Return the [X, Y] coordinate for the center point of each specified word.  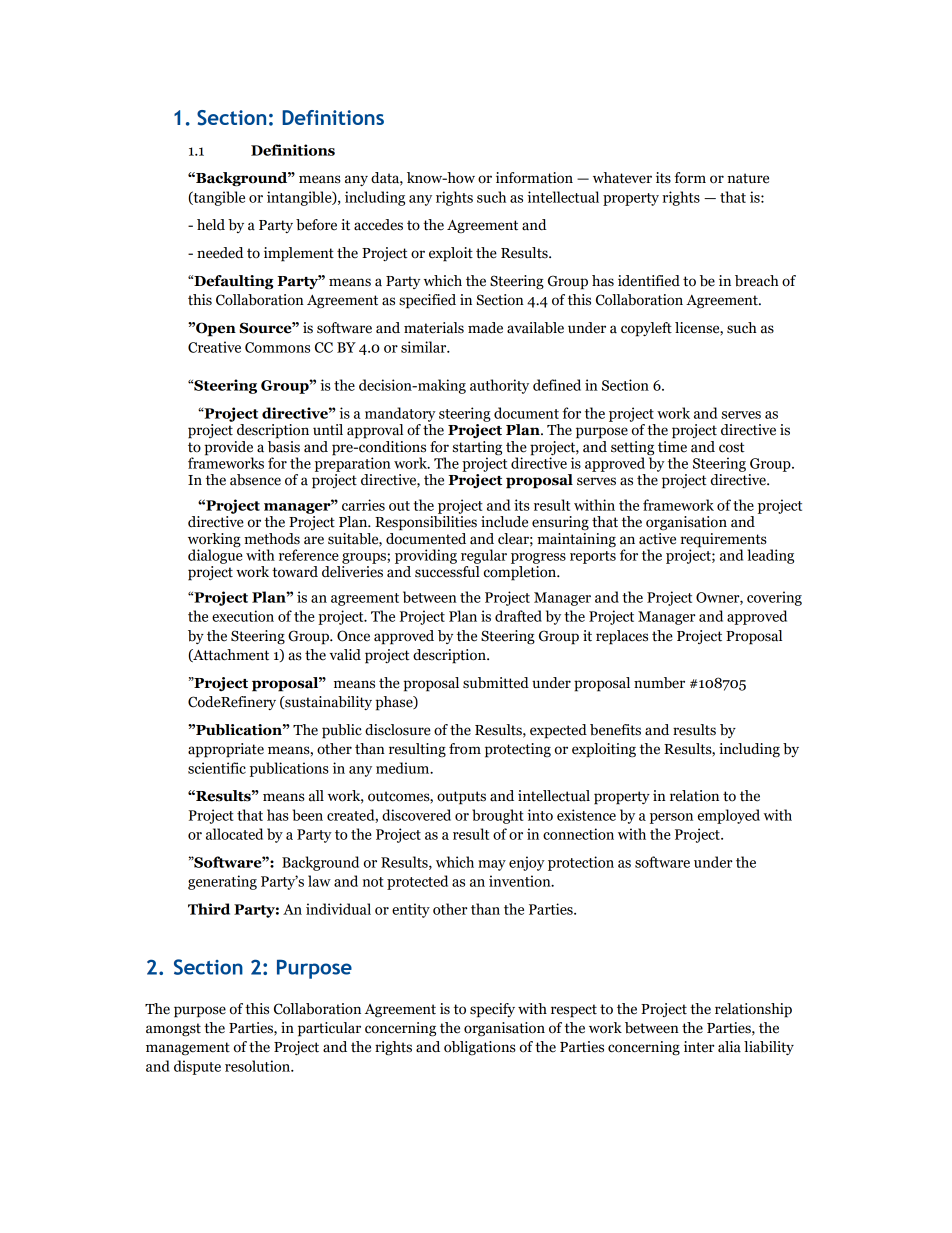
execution [243, 616]
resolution [259, 1066]
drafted [518, 616]
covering [774, 598]
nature [748, 178]
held [211, 225]
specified [427, 301]
